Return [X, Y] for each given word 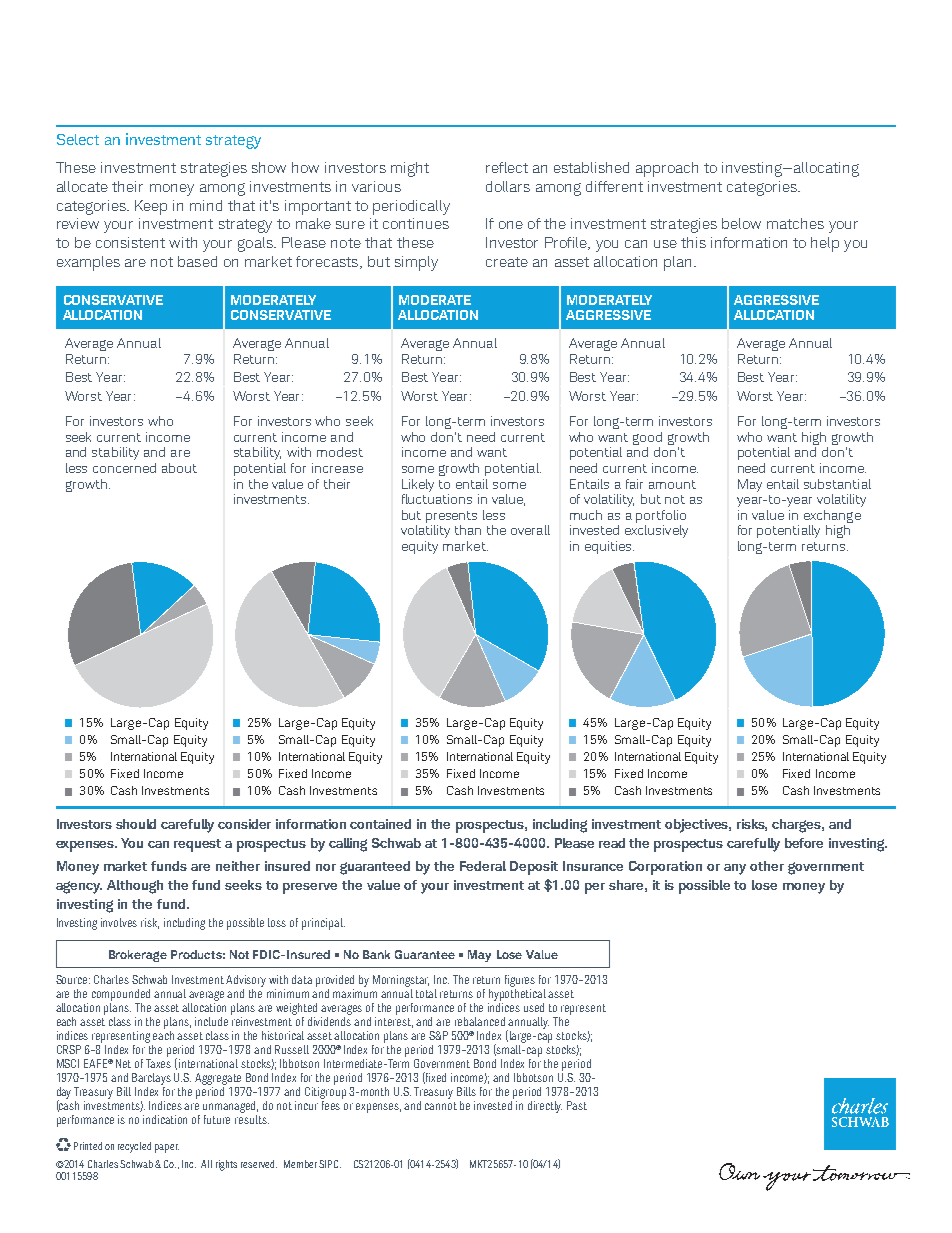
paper [167, 1148]
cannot [441, 1106]
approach [667, 169]
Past [577, 1105]
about [179, 468]
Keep [151, 207]
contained [380, 824]
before [804, 843]
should [136, 824]
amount [672, 484]
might [410, 169]
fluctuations [437, 497]
